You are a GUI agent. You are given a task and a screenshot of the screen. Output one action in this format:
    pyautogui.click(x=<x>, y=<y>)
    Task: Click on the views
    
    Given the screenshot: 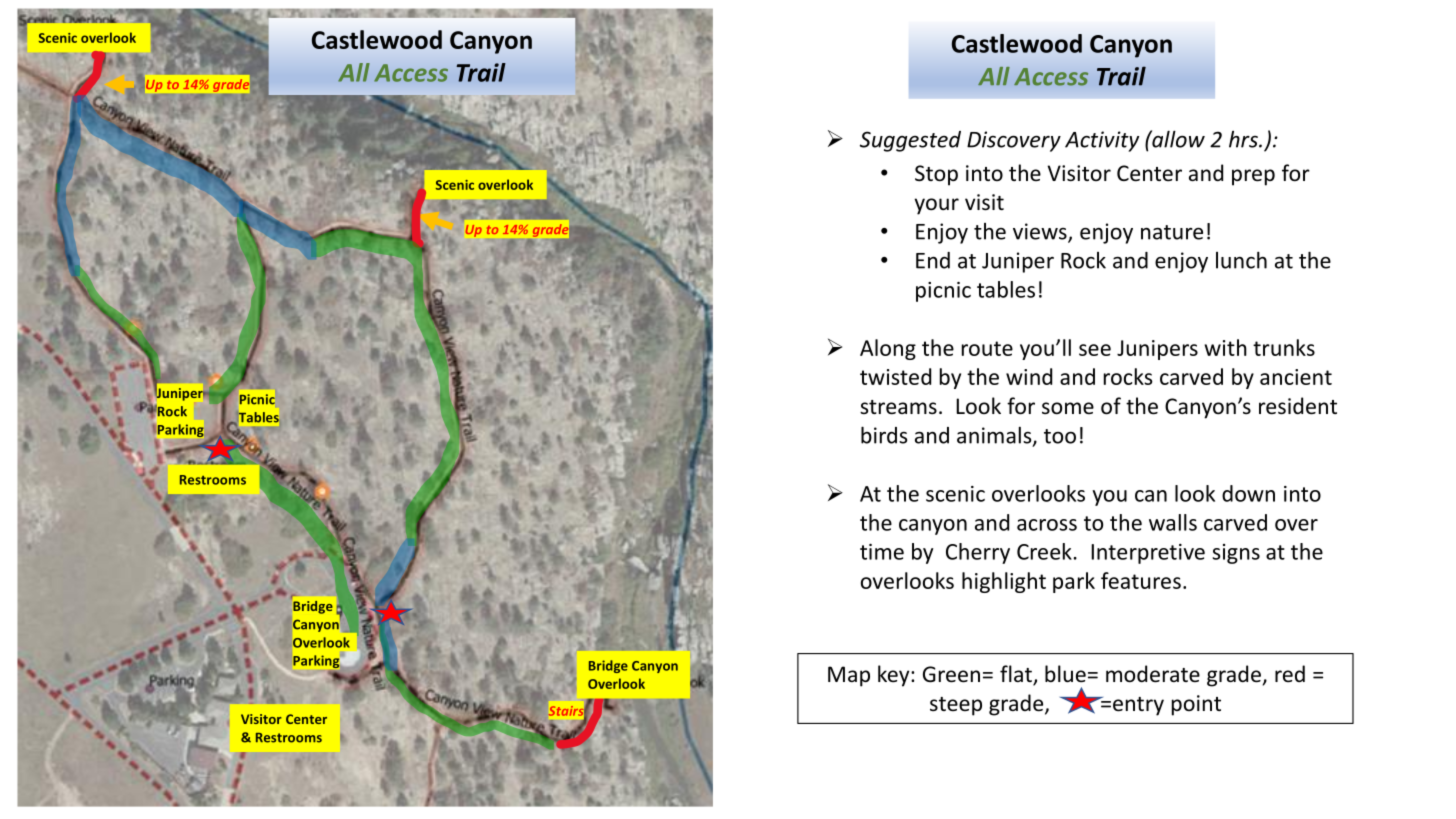 What is the action you would take?
    pyautogui.click(x=1041, y=232)
